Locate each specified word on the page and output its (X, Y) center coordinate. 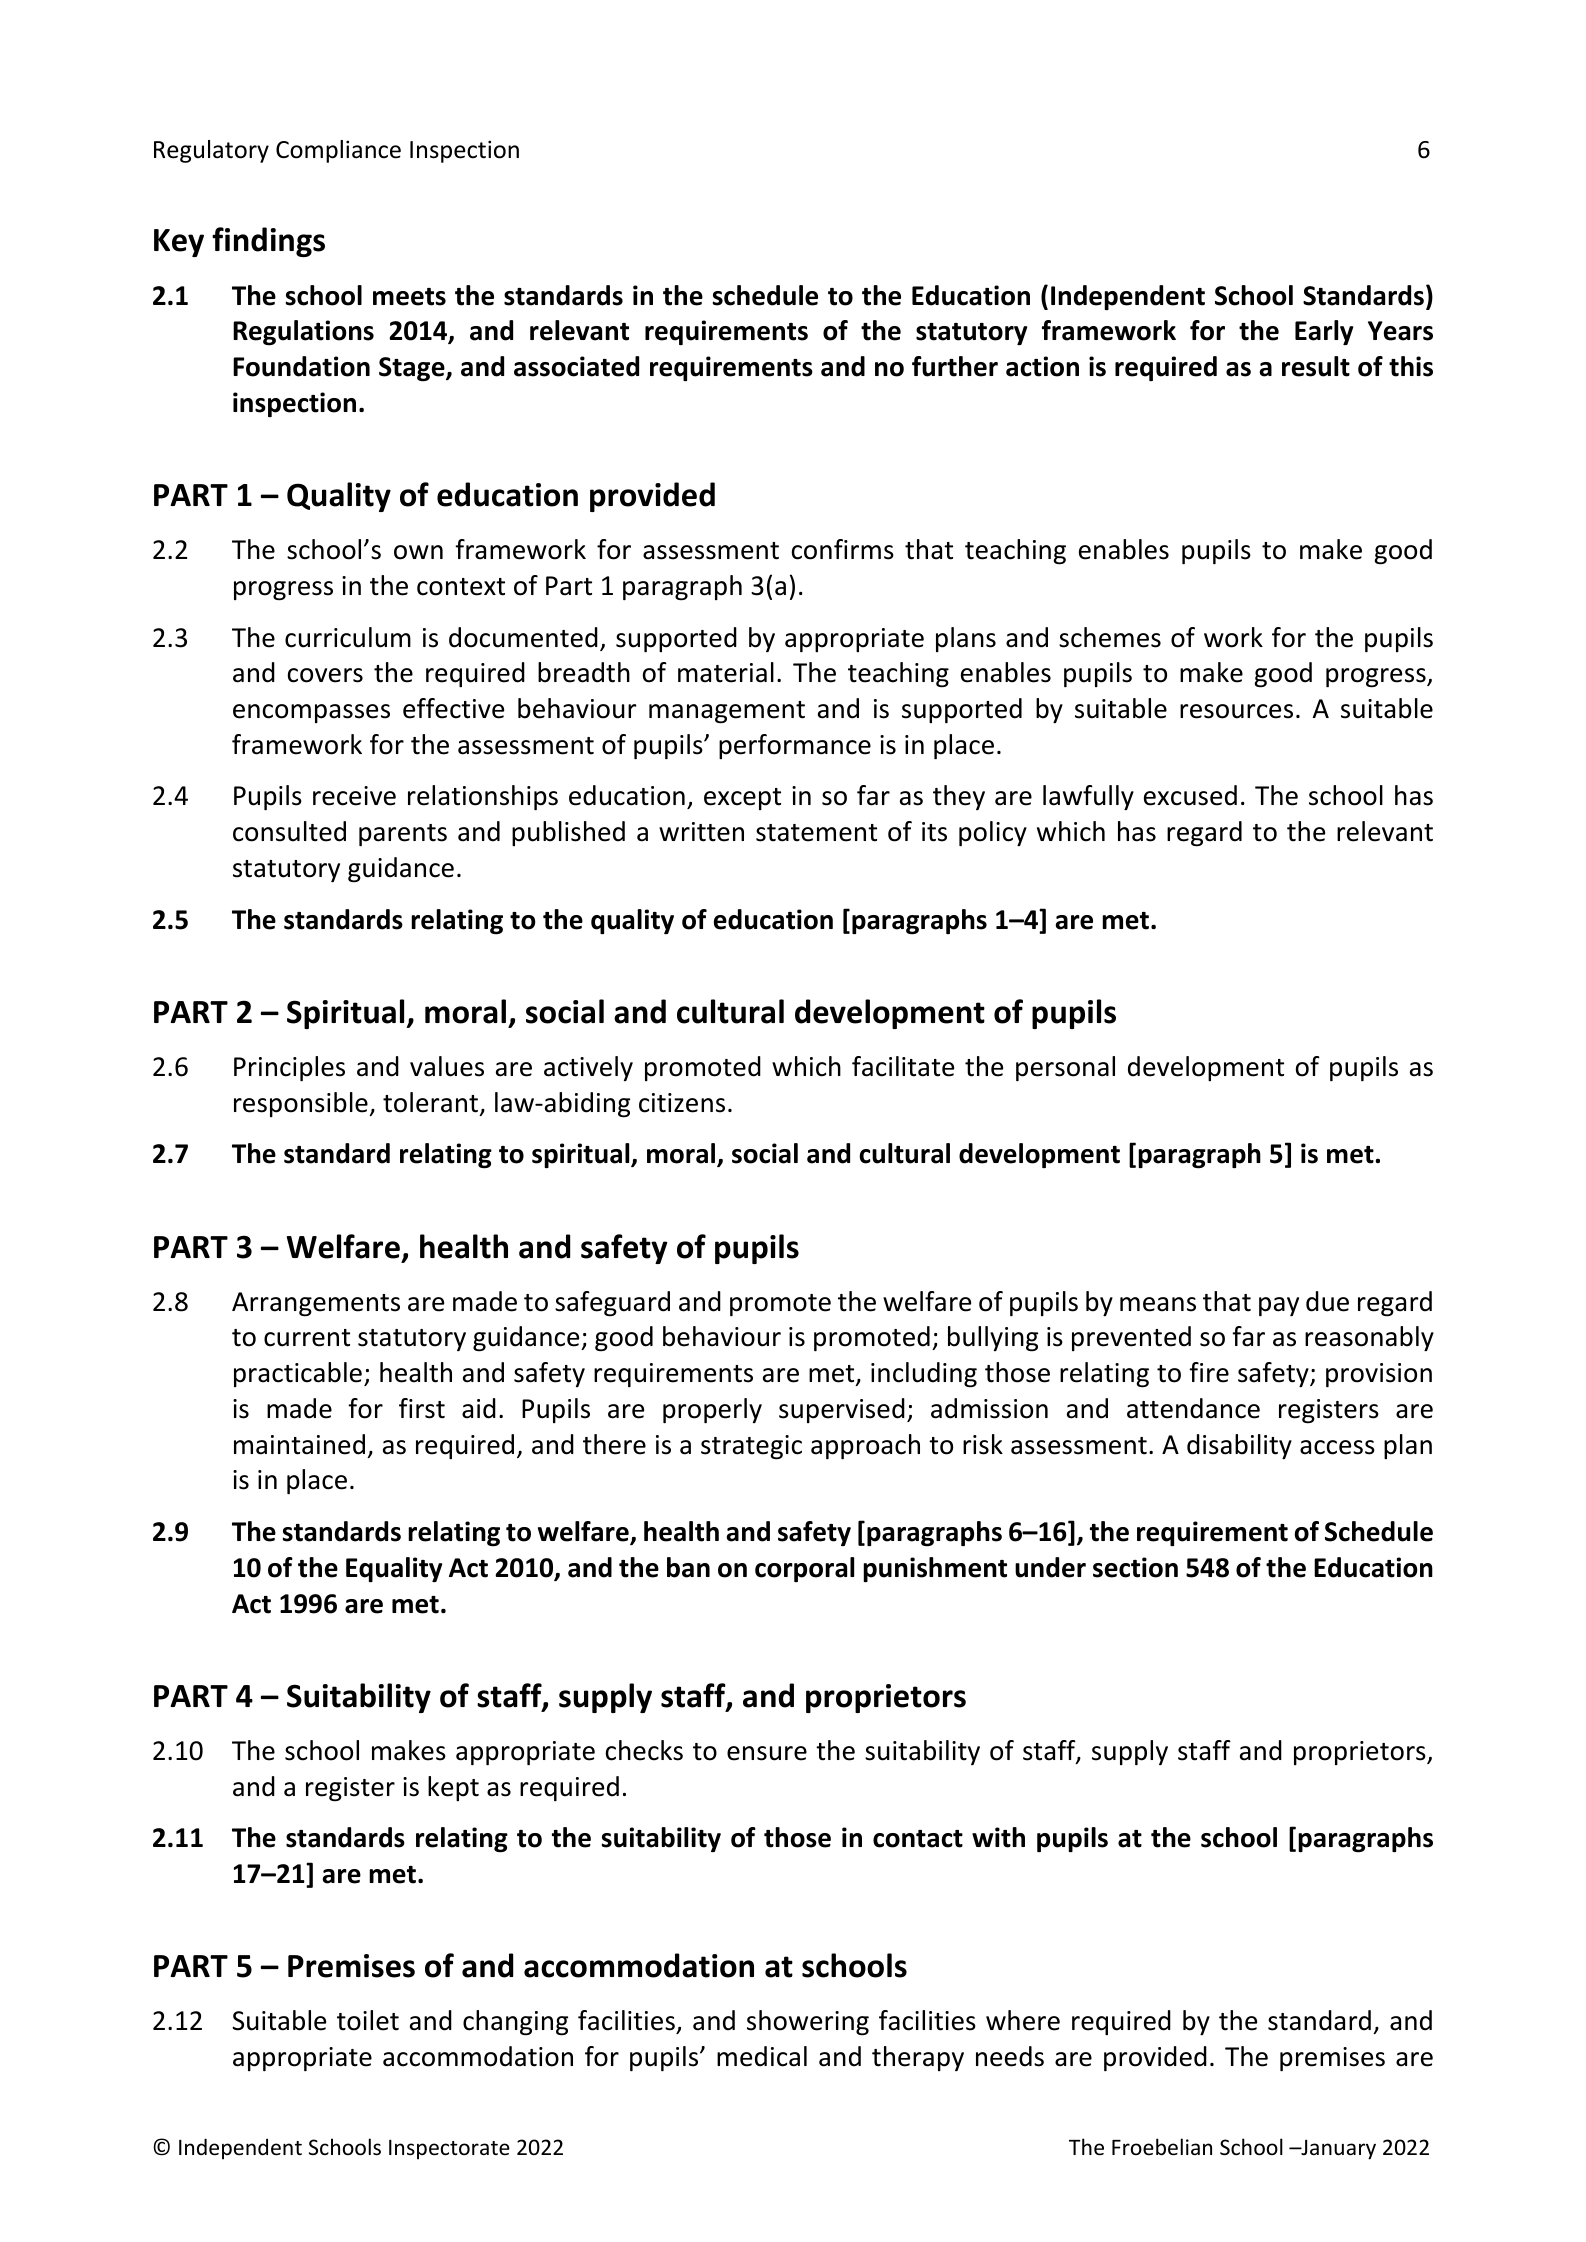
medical (762, 2056)
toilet (368, 2020)
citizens (682, 1103)
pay (1279, 1306)
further (955, 366)
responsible (302, 1104)
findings (268, 242)
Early (1324, 332)
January (1337, 2150)
